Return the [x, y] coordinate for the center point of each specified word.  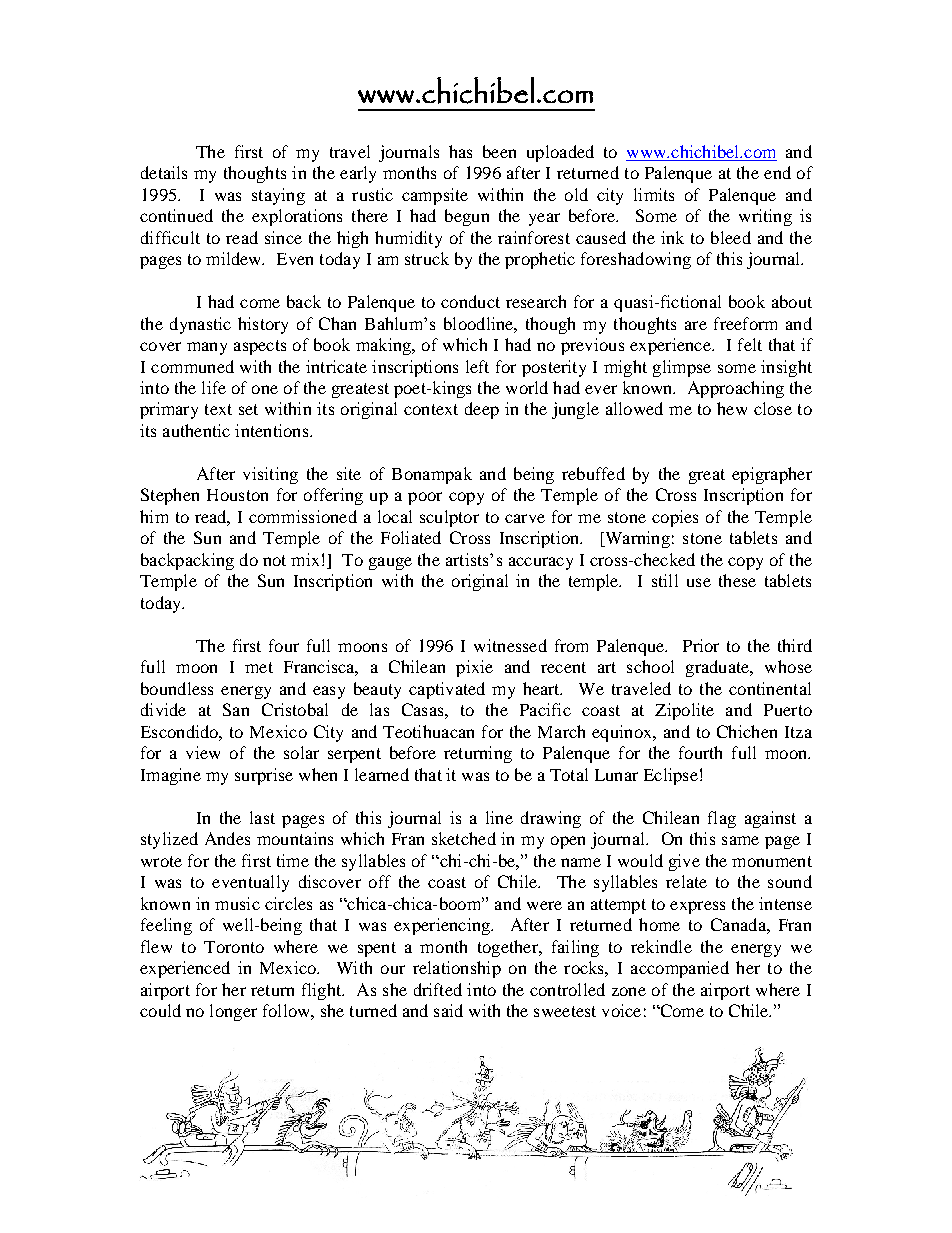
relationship [457, 969]
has [460, 151]
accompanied [680, 969]
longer [233, 1012]
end [777, 172]
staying [278, 196]
